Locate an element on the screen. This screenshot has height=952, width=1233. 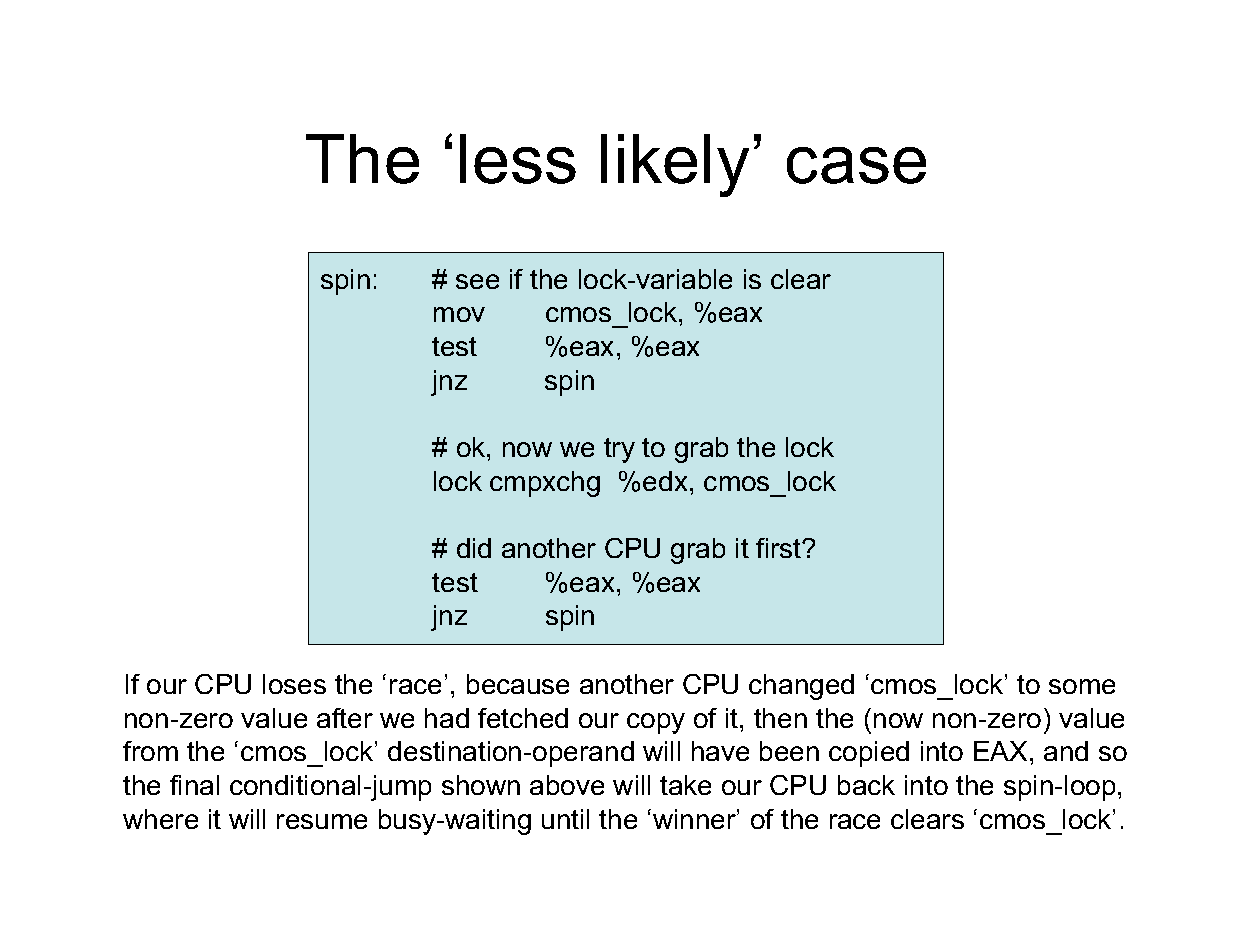
edx is located at coordinates (665, 481).
